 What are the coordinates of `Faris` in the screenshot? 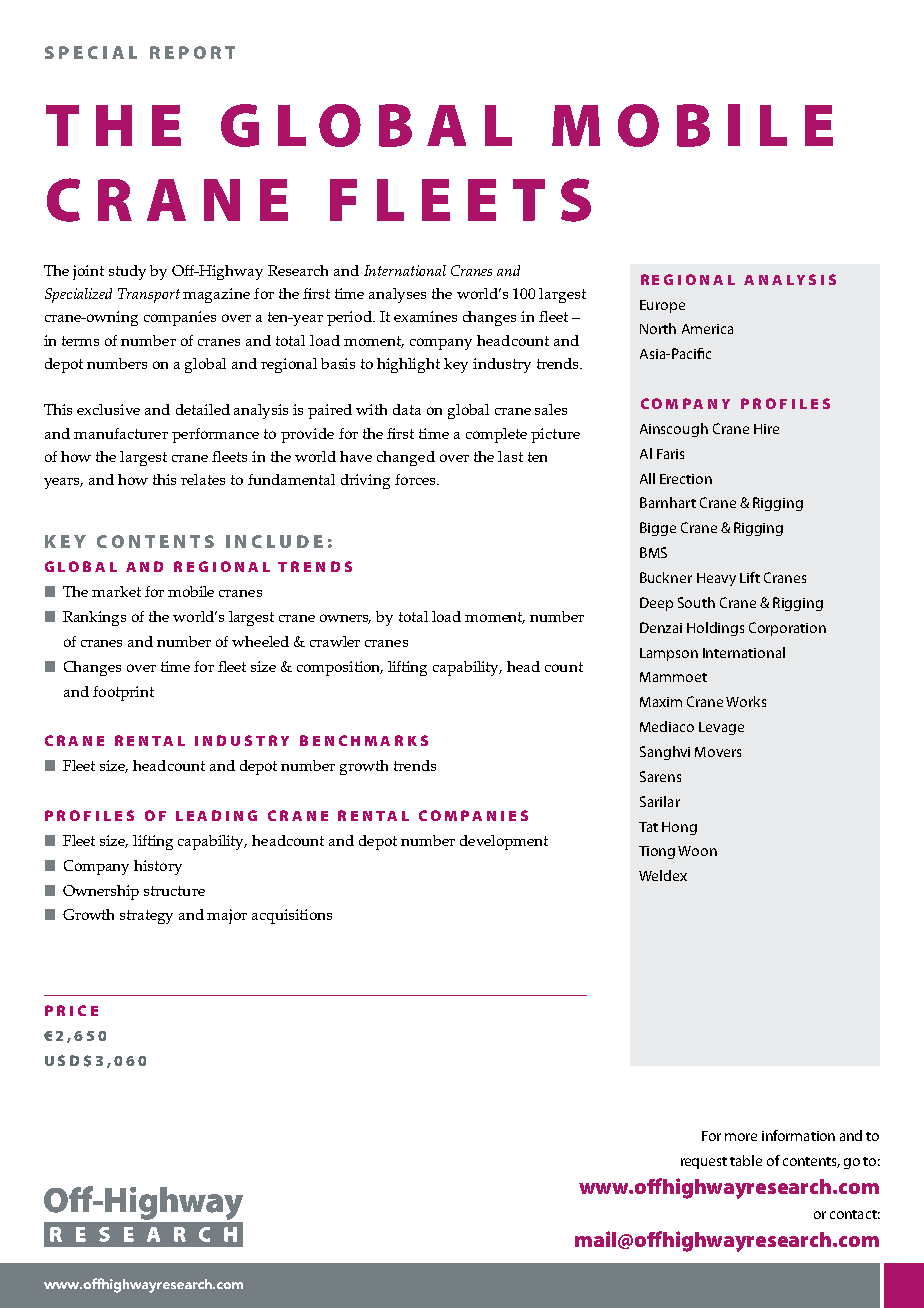 It's located at (670, 454).
